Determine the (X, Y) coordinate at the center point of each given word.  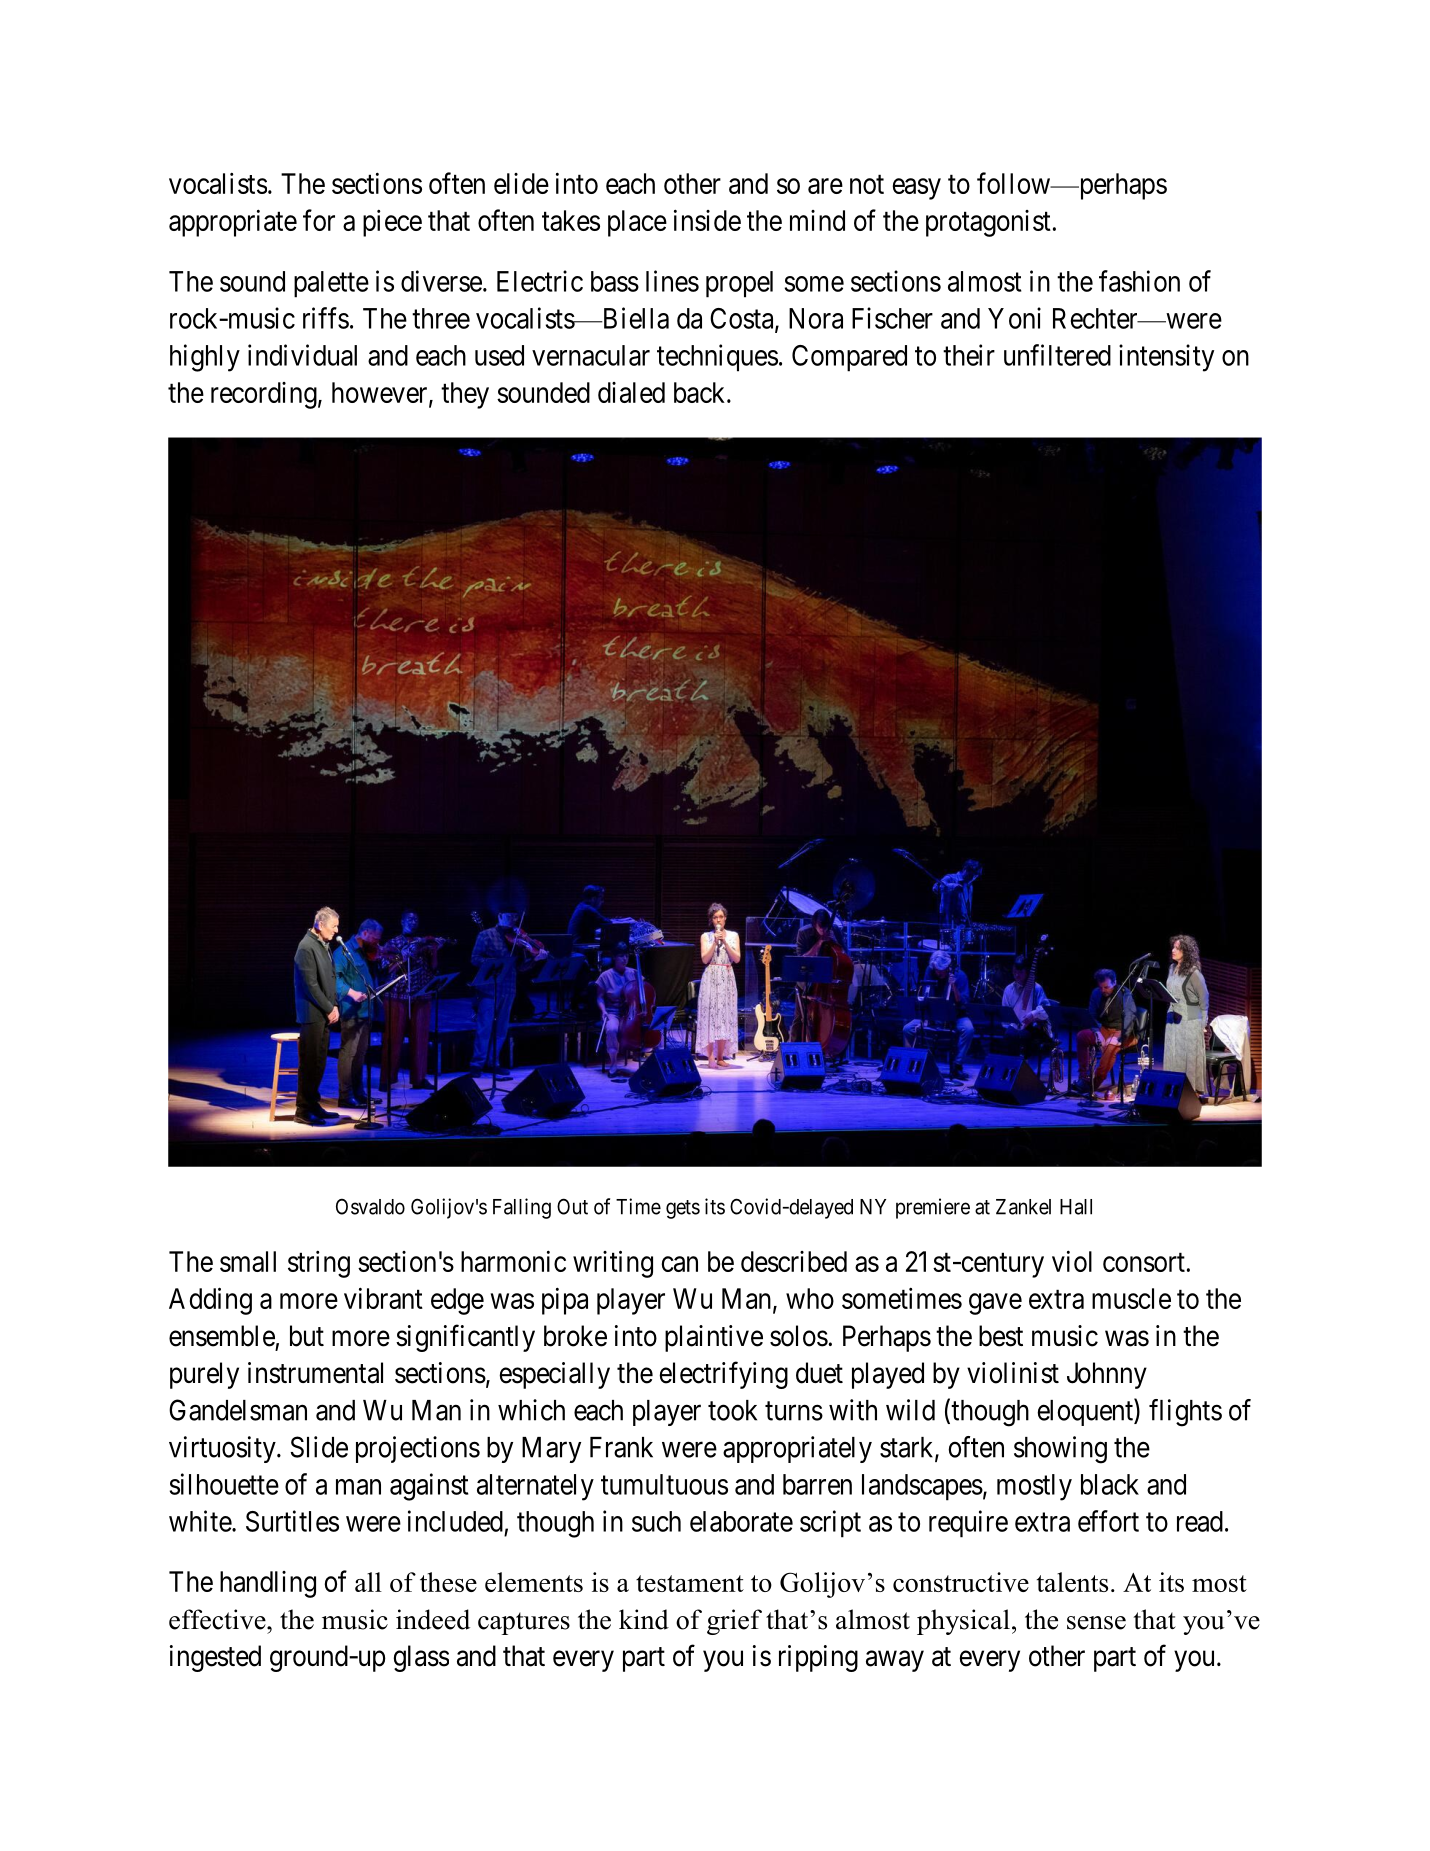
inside (707, 220)
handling (268, 1584)
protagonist (988, 223)
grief (734, 1622)
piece (392, 223)
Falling (522, 1208)
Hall (1076, 1207)
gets (683, 1209)
